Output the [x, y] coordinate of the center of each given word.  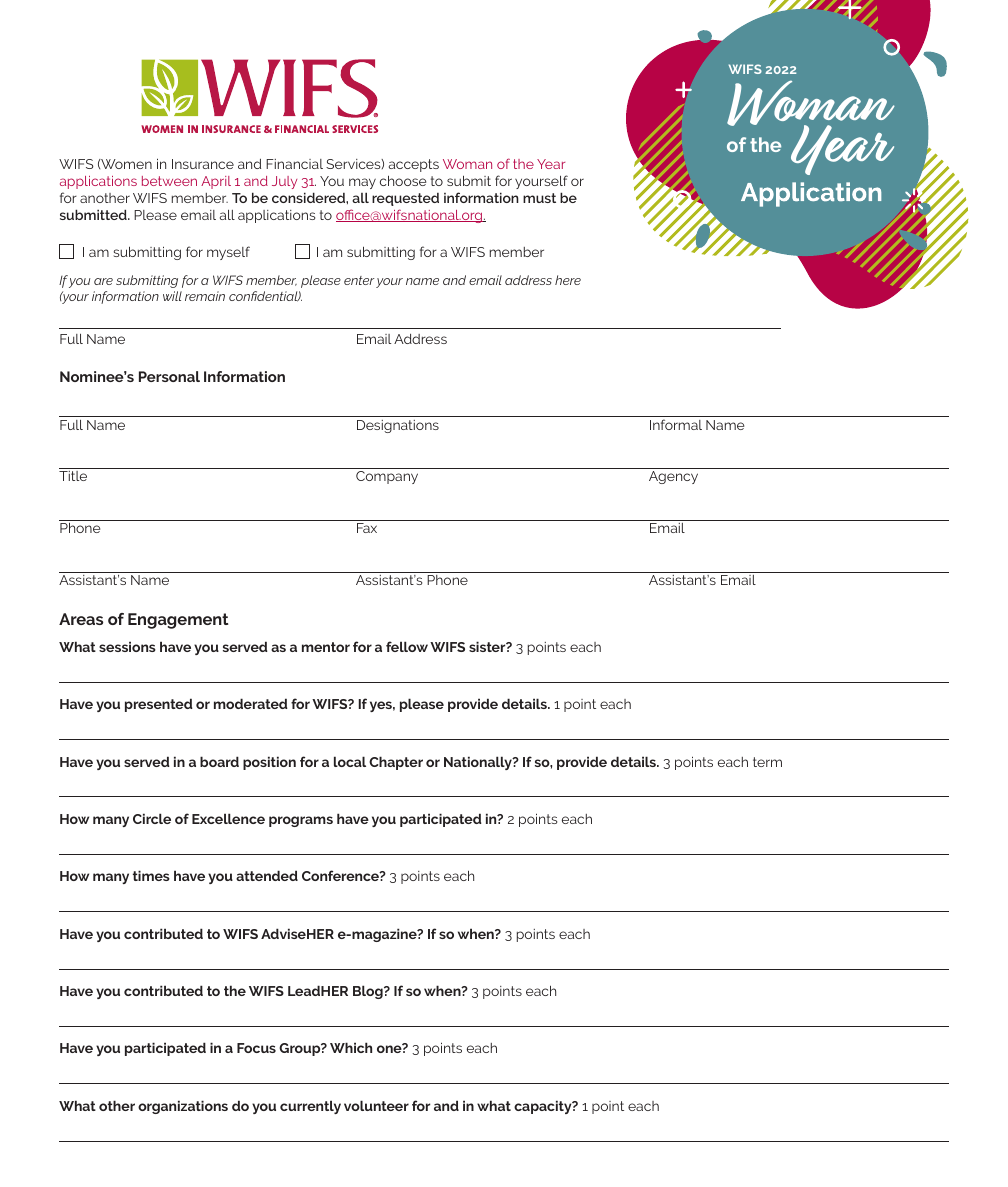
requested [405, 199]
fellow [407, 646]
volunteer [376, 1105]
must [539, 198]
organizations [183, 1107]
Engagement [178, 621]
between [169, 181]
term [767, 762]
